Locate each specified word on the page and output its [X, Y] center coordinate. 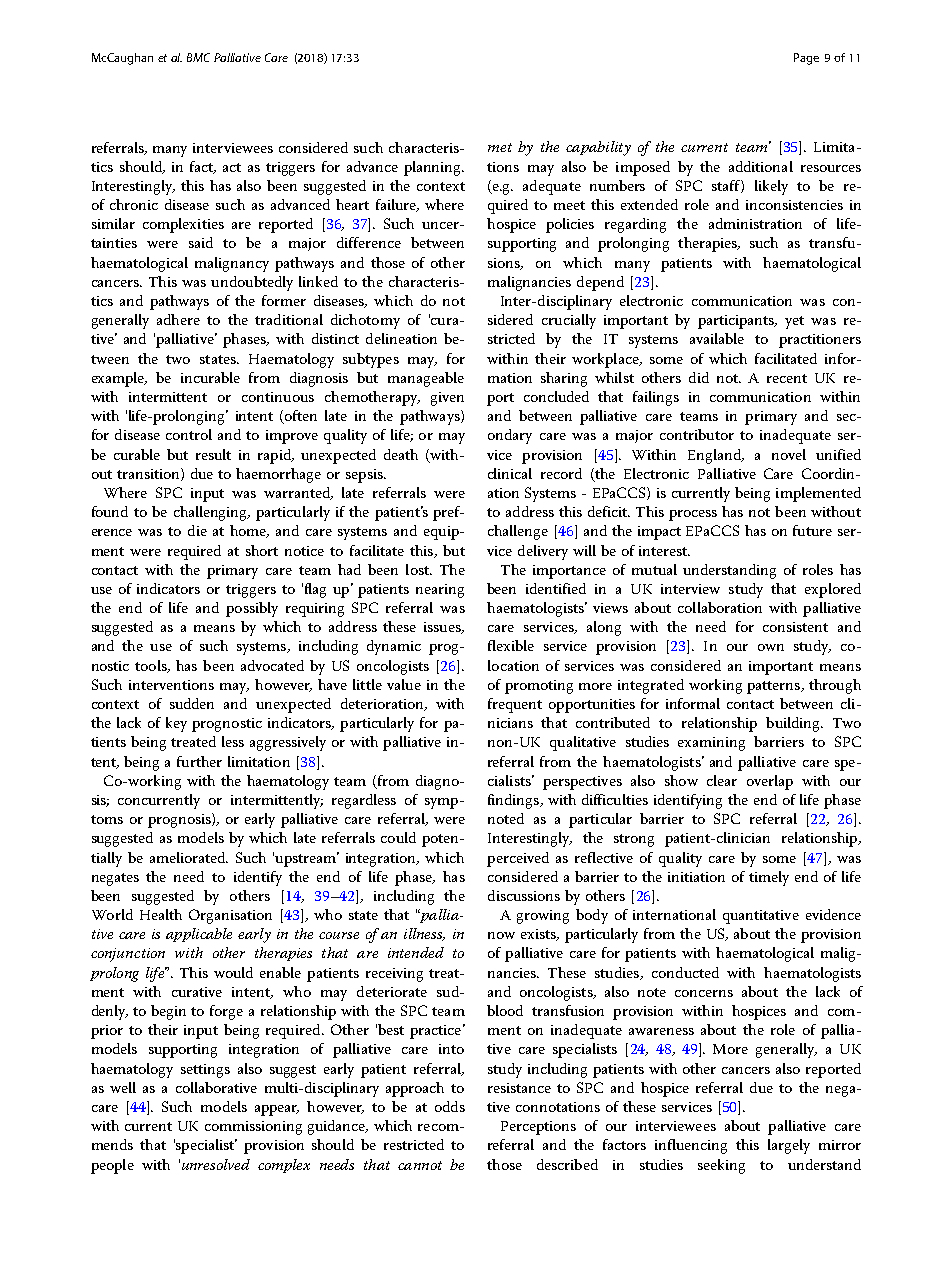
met [500, 147]
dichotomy [365, 321]
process [693, 515]
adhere [178, 319]
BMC [198, 57]
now [501, 935]
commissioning [253, 1128]
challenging [211, 513]
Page [806, 59]
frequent [515, 705]
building [794, 724]
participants [737, 322]
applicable [199, 935]
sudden [192, 703]
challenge [518, 532]
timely [769, 878]
